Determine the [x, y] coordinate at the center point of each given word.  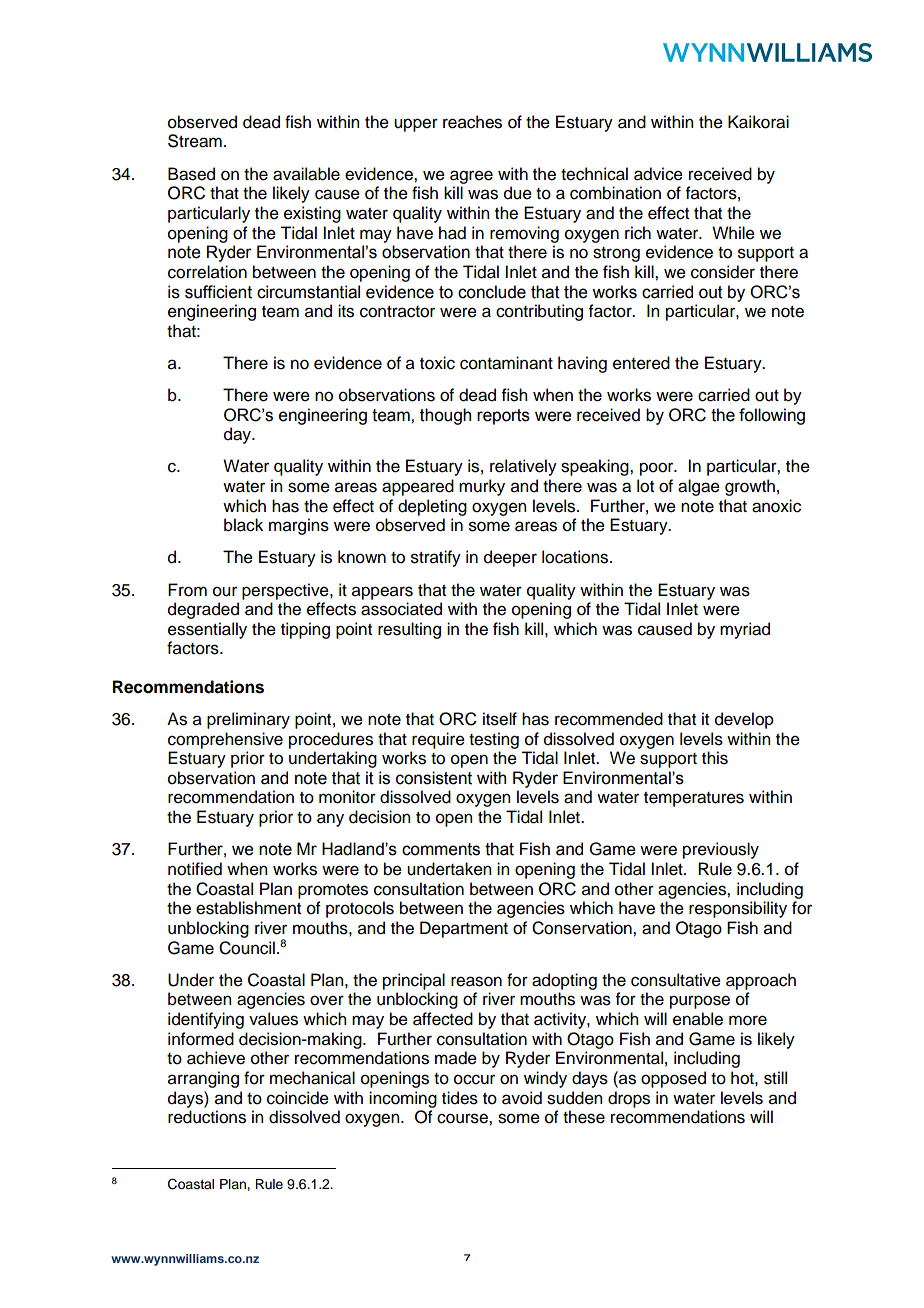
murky [482, 487]
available [306, 174]
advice [658, 174]
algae [699, 487]
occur [474, 1079]
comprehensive [225, 740]
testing [494, 740]
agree [471, 177]
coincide [298, 1098]
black [243, 525]
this [715, 758]
